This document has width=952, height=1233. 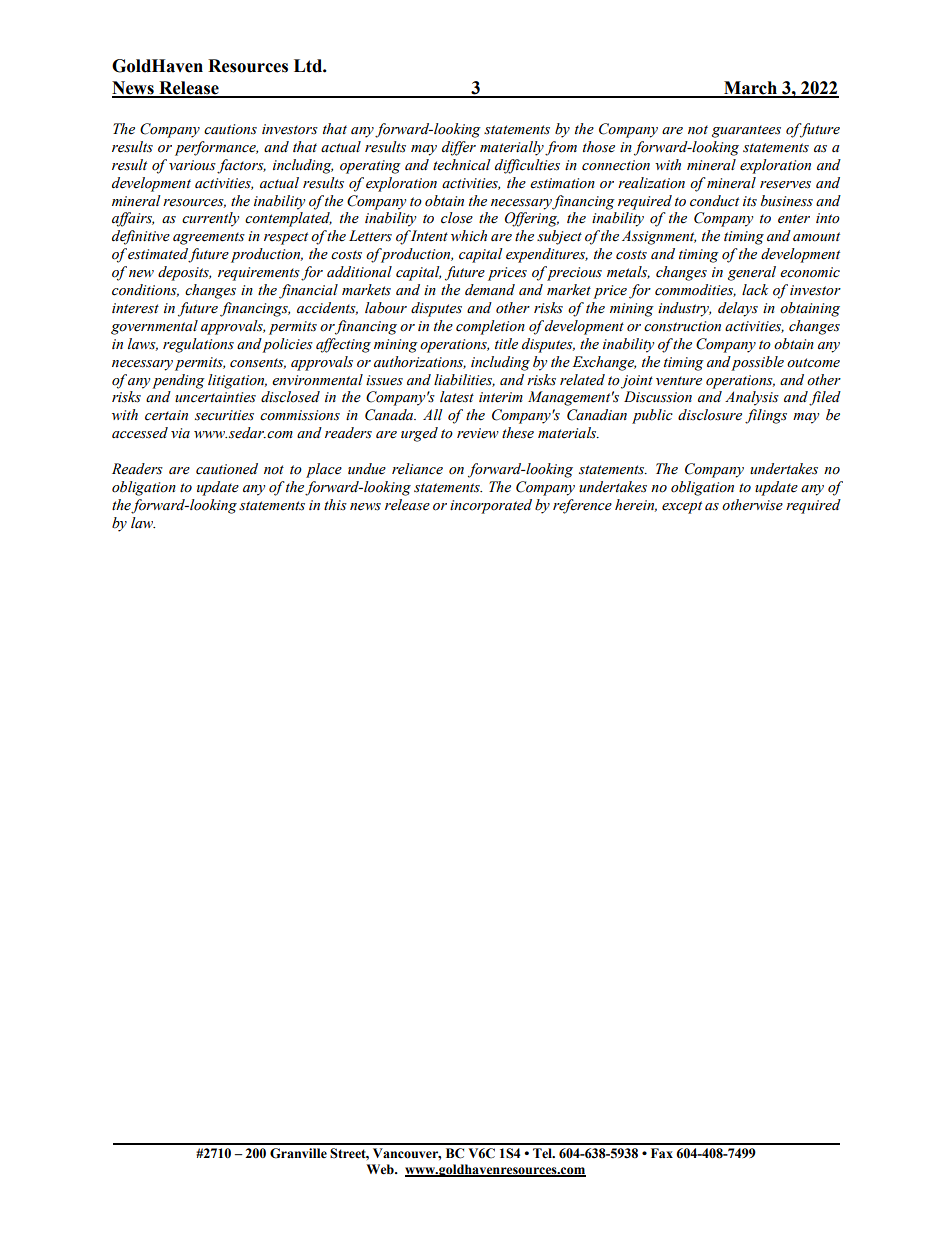 What do you see at coordinates (491, 506) in the document?
I see `incorporated` at bounding box center [491, 506].
